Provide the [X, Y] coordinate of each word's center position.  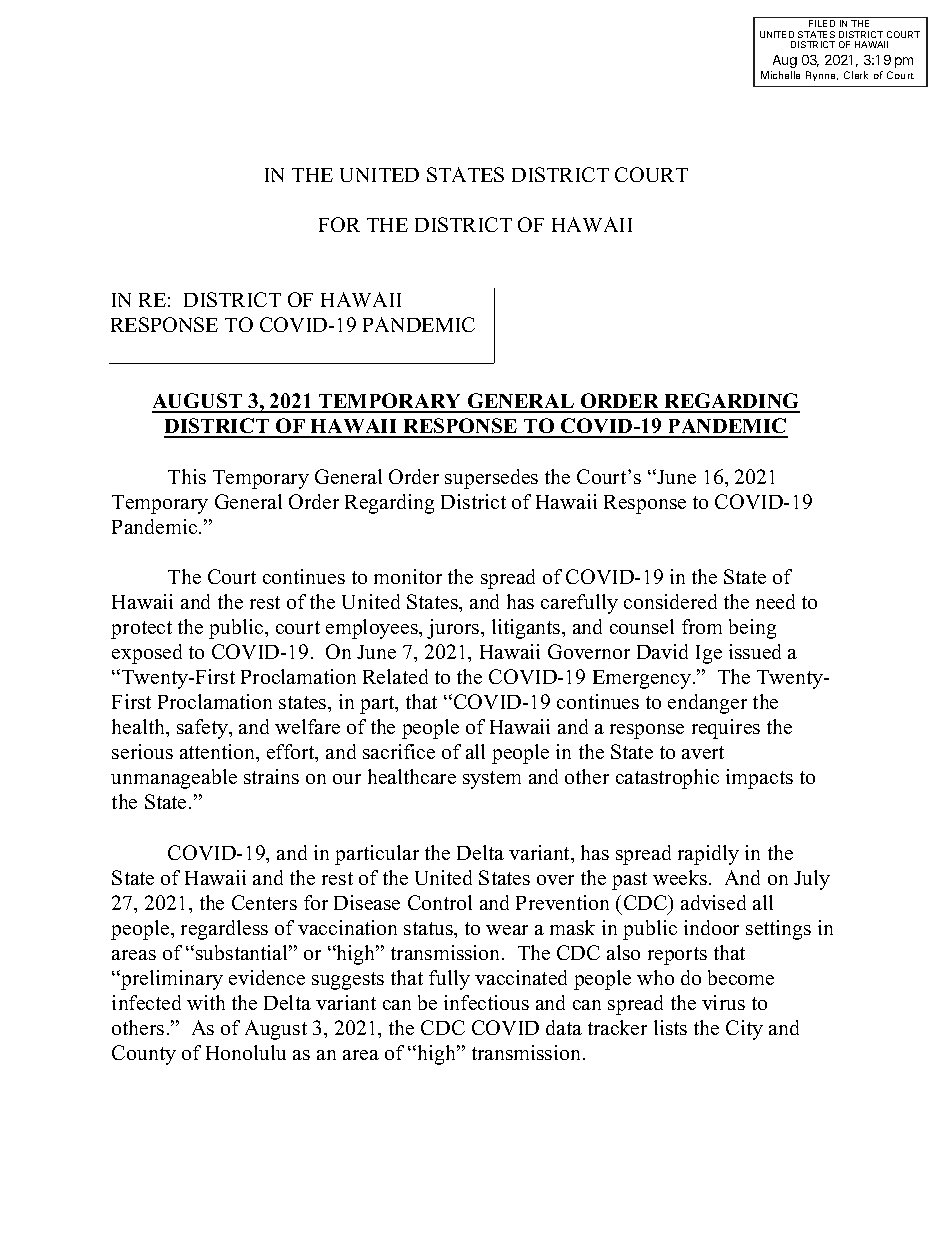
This [187, 476]
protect [141, 630]
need [775, 601]
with [206, 1002]
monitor [408, 576]
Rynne [822, 76]
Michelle [780, 75]
